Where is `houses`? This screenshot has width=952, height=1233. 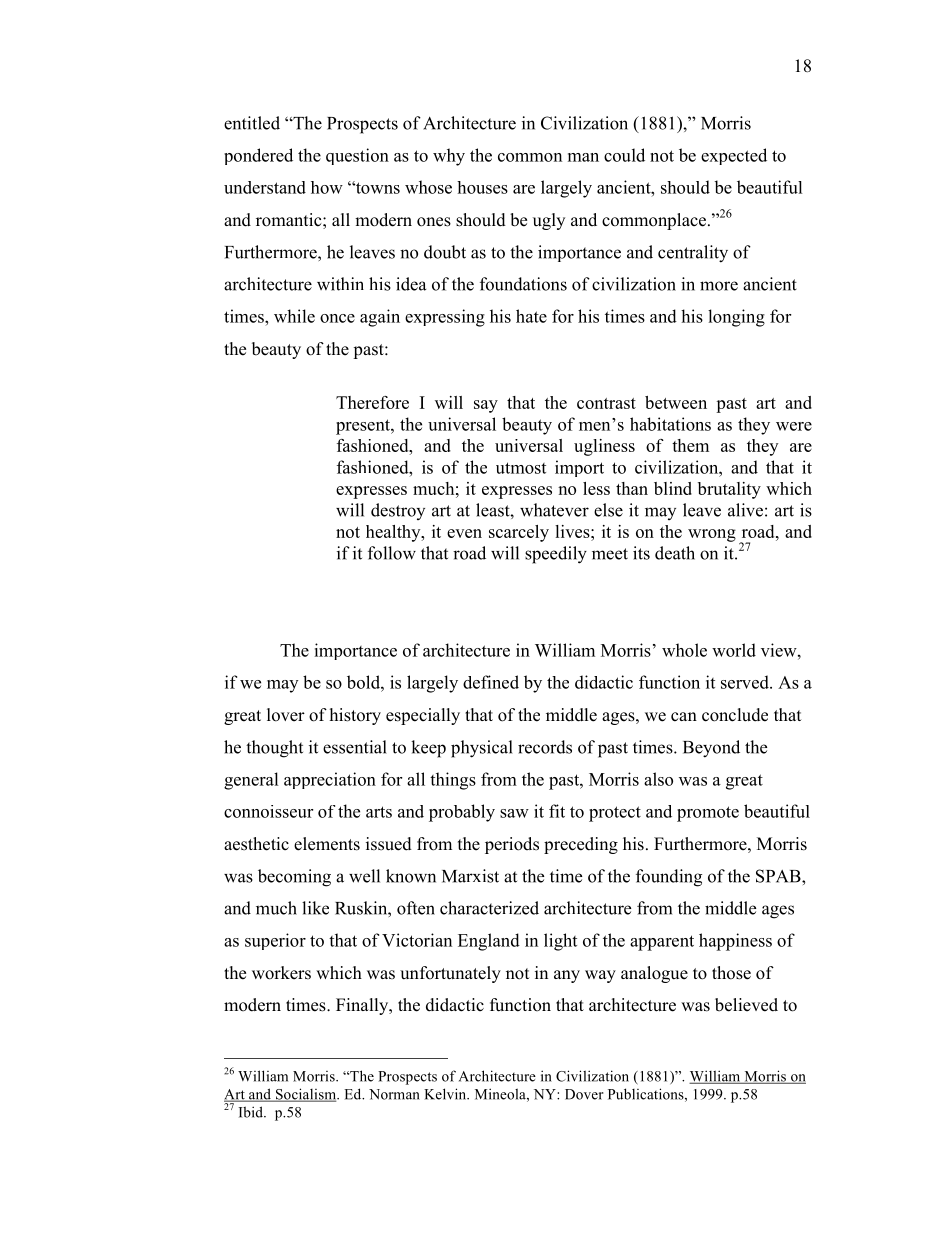 houses is located at coordinates (482, 187).
